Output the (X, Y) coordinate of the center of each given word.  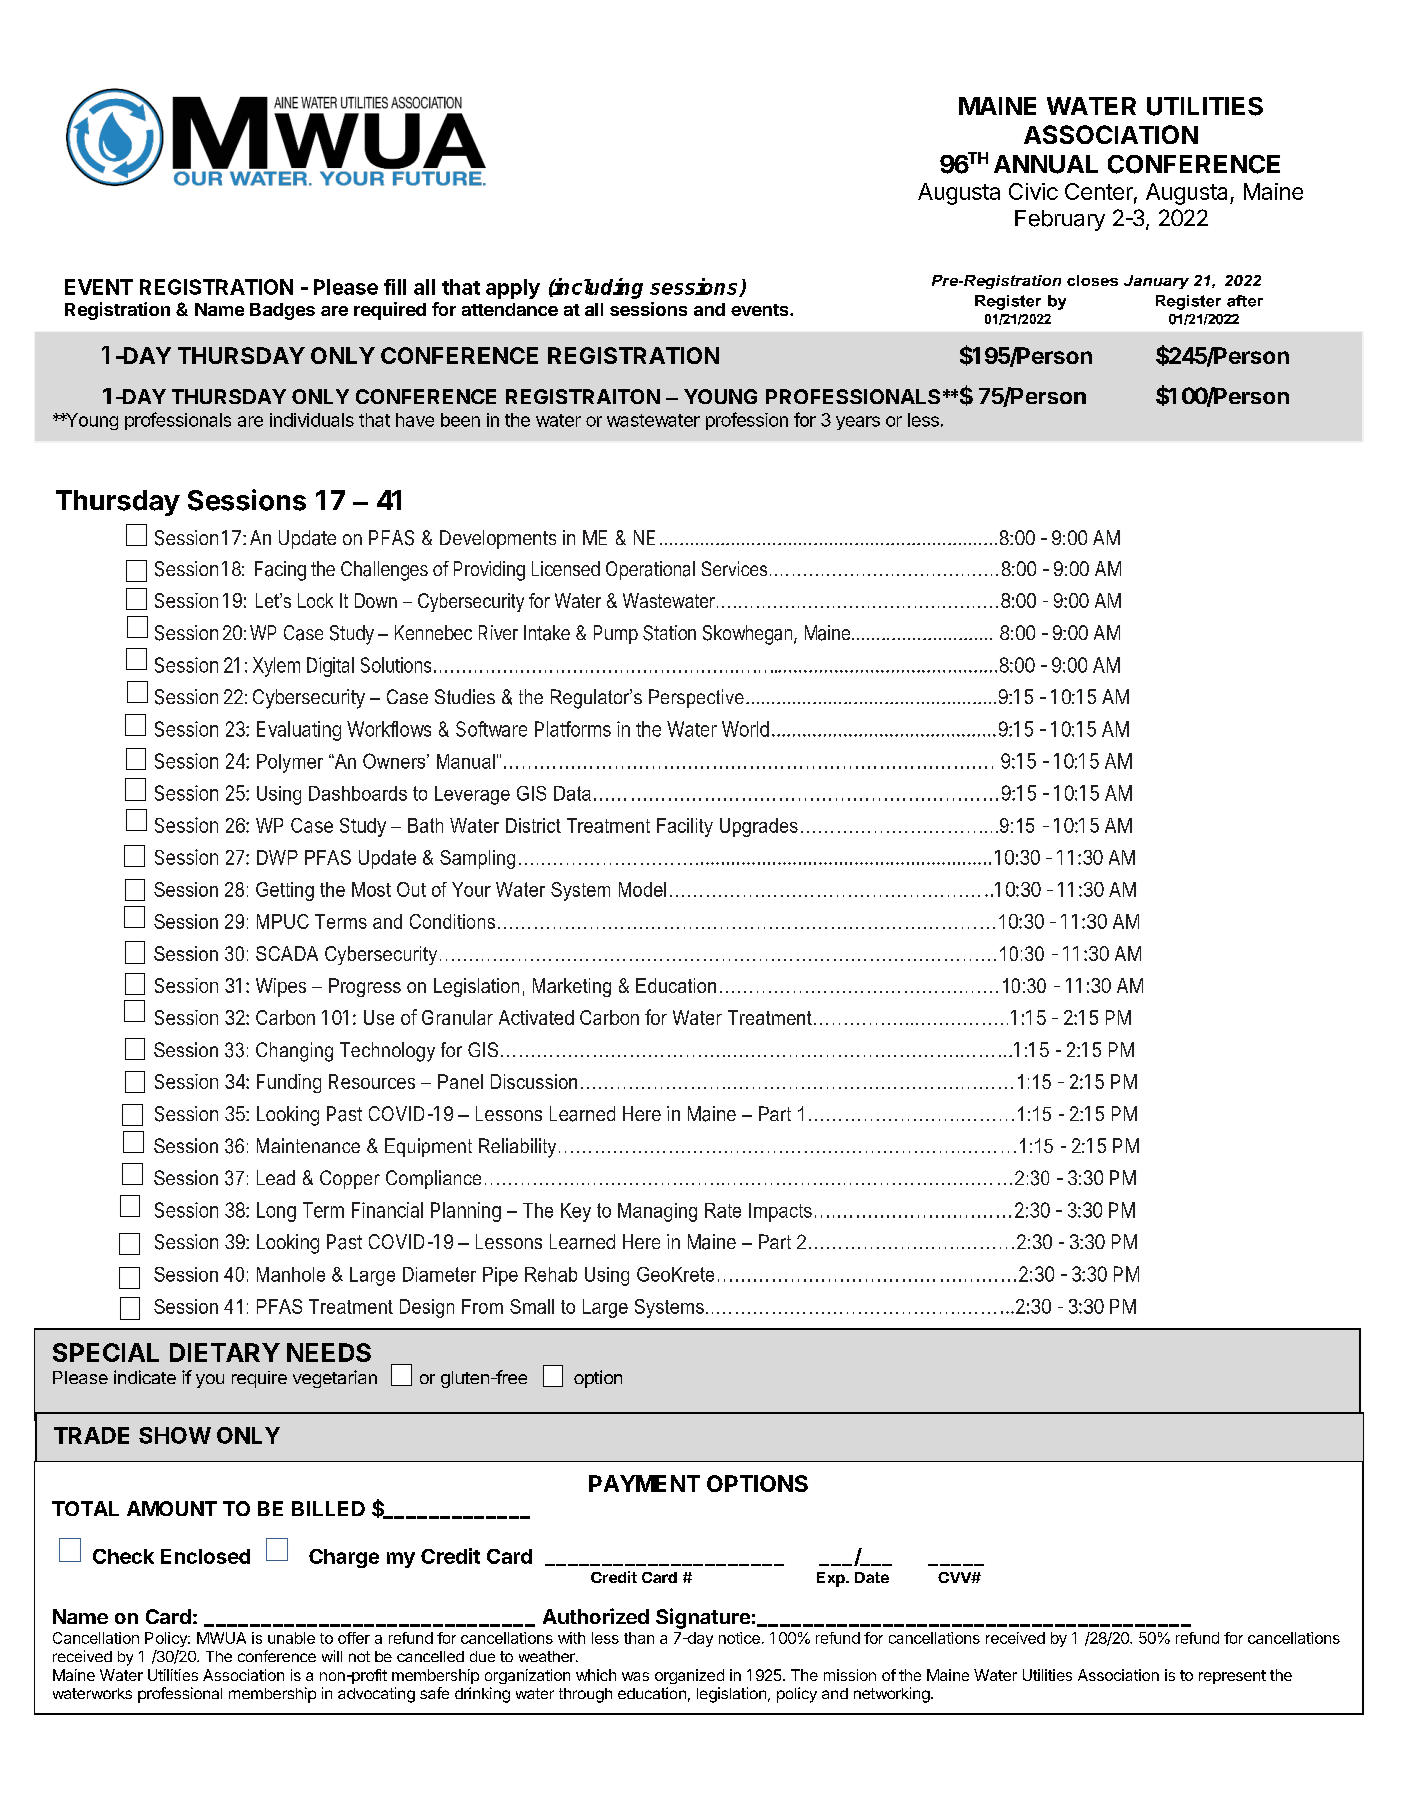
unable (291, 1638)
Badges (282, 311)
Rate (723, 1210)
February (1060, 220)
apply (513, 289)
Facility (685, 827)
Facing (280, 571)
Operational (650, 570)
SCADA (287, 953)
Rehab (551, 1274)
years (858, 423)
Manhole (291, 1274)
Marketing (572, 987)
